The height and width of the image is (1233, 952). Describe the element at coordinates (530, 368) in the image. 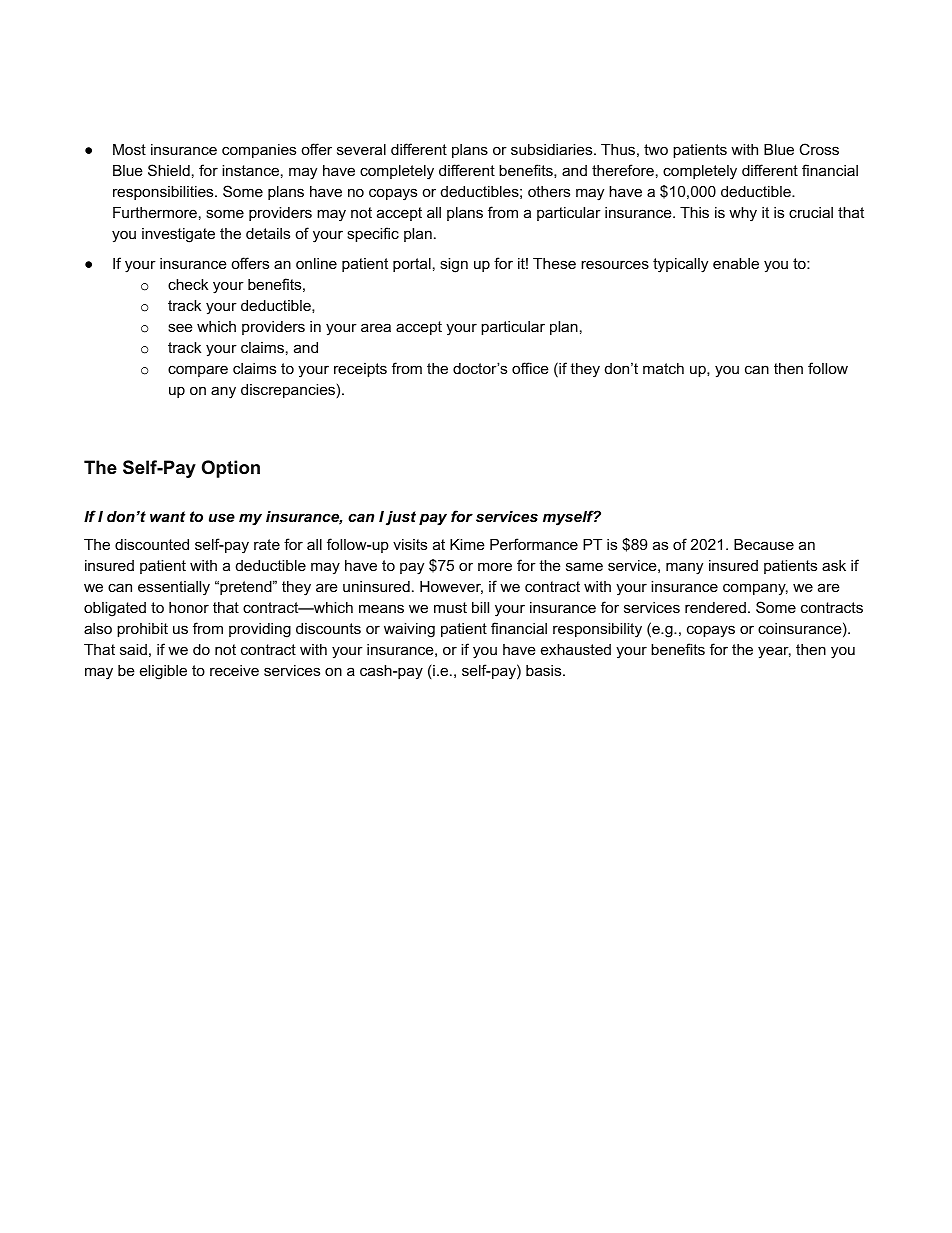

I see `office` at that location.
